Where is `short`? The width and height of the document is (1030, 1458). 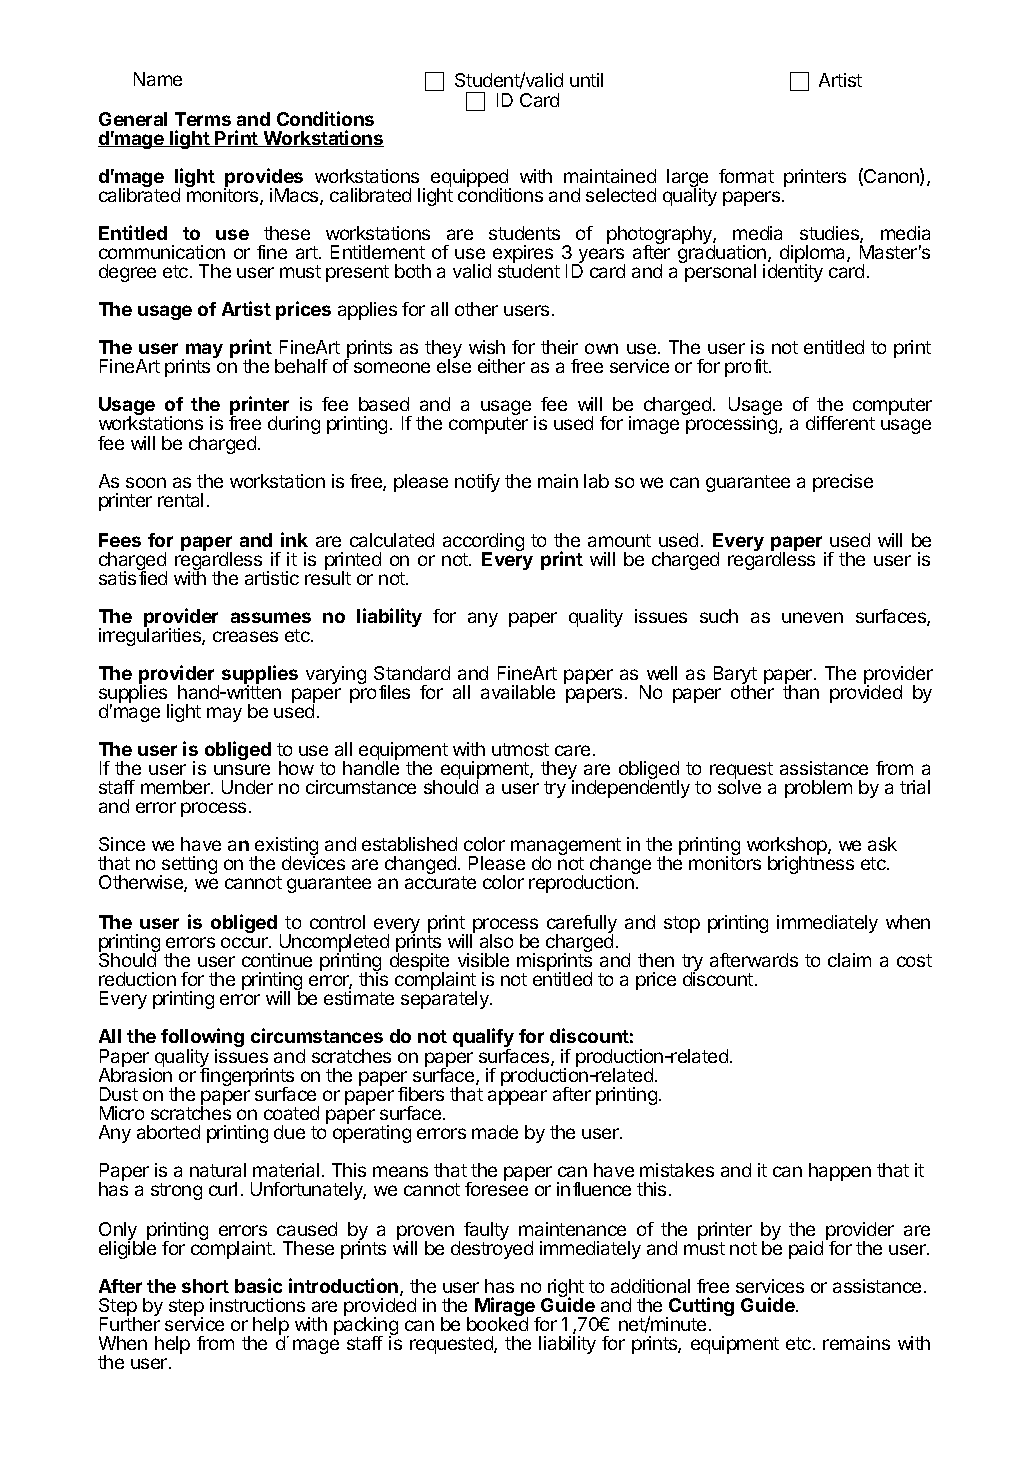
short is located at coordinates (205, 1286).
